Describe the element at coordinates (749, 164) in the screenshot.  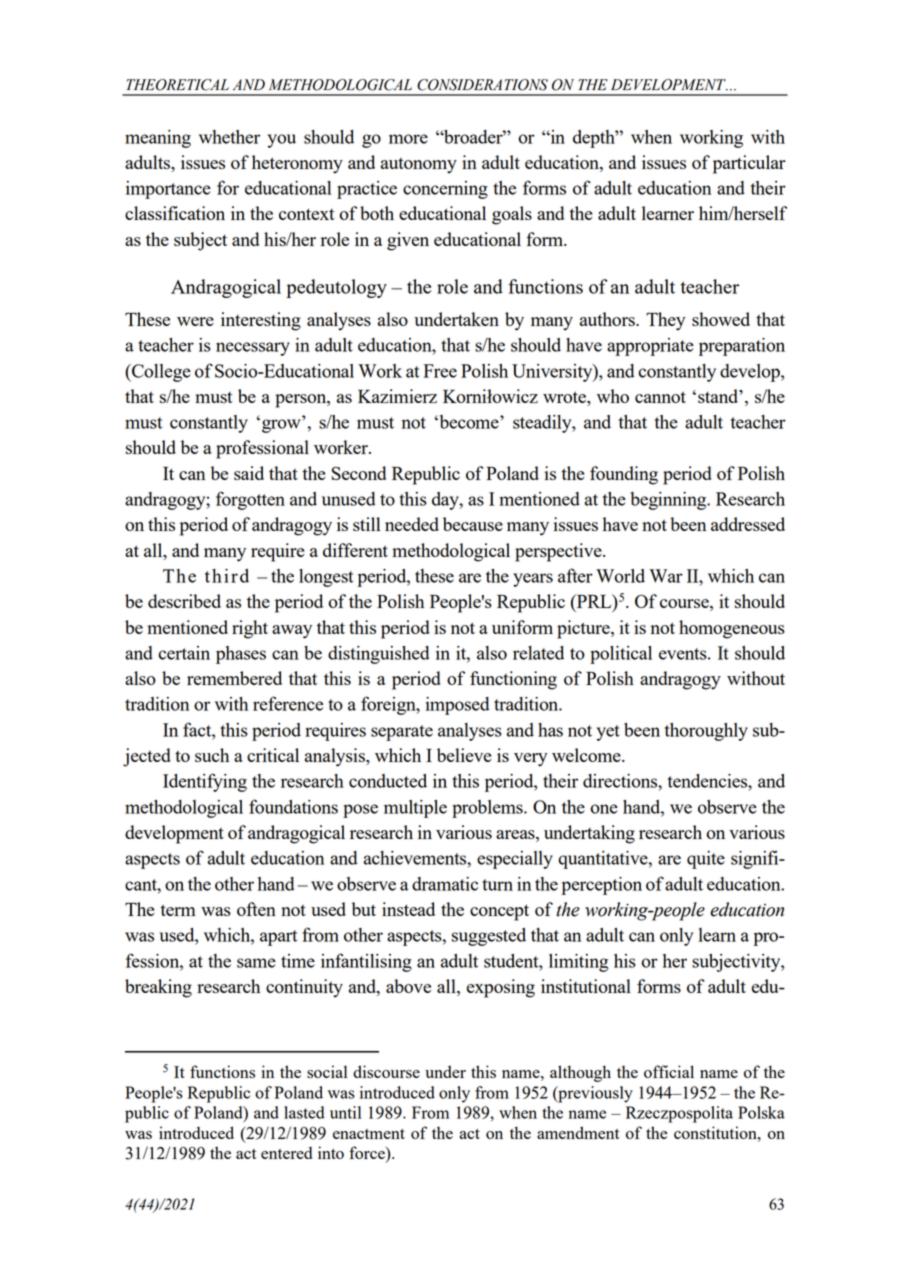
I see `particular` at that location.
